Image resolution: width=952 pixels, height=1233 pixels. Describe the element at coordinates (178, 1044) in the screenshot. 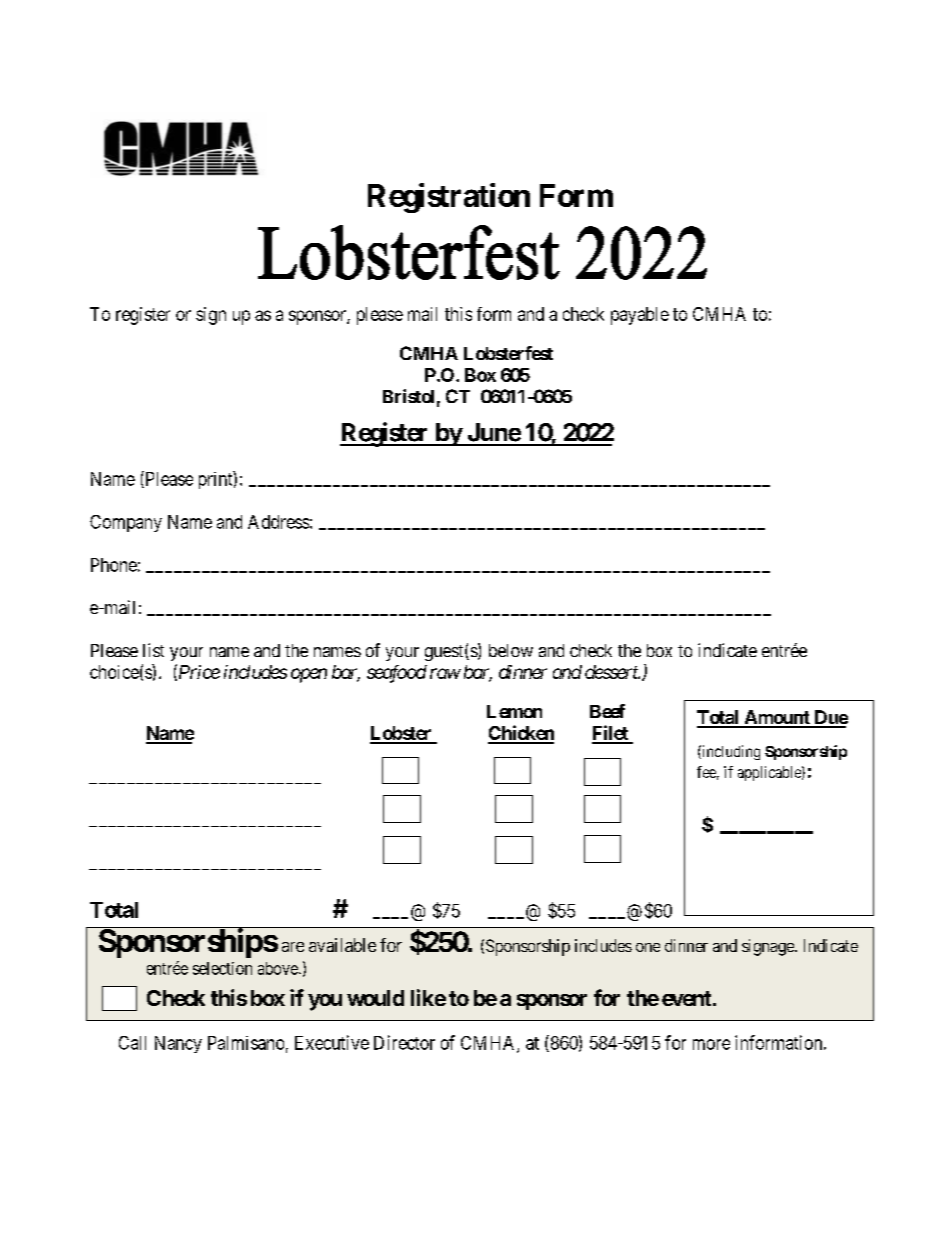

I see `Nancy` at that location.
